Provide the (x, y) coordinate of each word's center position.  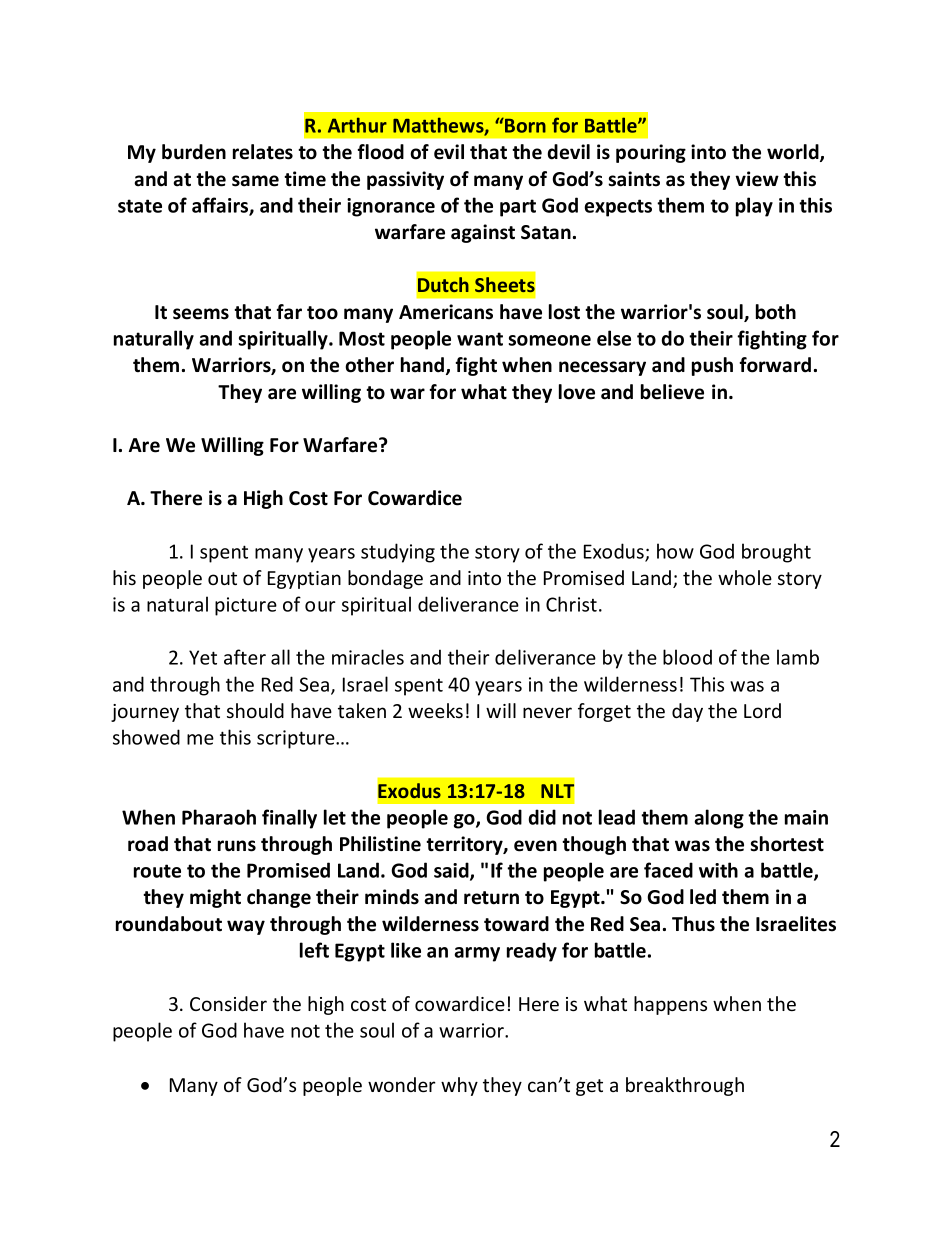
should (255, 710)
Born (524, 125)
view (757, 179)
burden (194, 152)
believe (672, 392)
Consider (228, 1003)
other (369, 365)
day (687, 712)
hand (424, 366)
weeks (435, 710)
